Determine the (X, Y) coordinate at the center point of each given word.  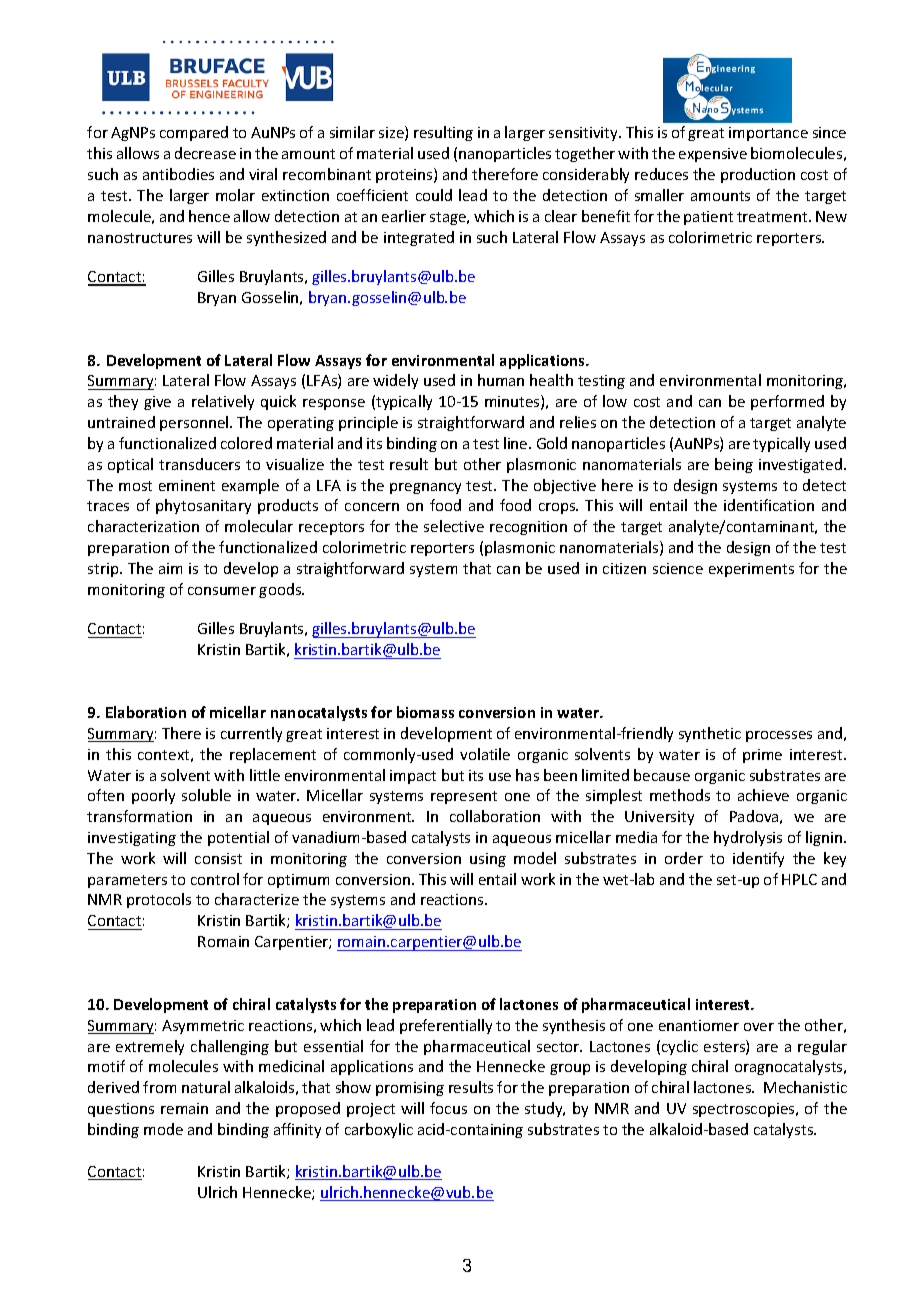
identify (758, 859)
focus (448, 1108)
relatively (223, 402)
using (488, 860)
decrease (205, 153)
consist (218, 858)
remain (184, 1108)
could (434, 195)
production (758, 175)
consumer (222, 591)
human (501, 380)
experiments (751, 570)
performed (787, 402)
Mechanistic (805, 1087)
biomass (425, 712)
